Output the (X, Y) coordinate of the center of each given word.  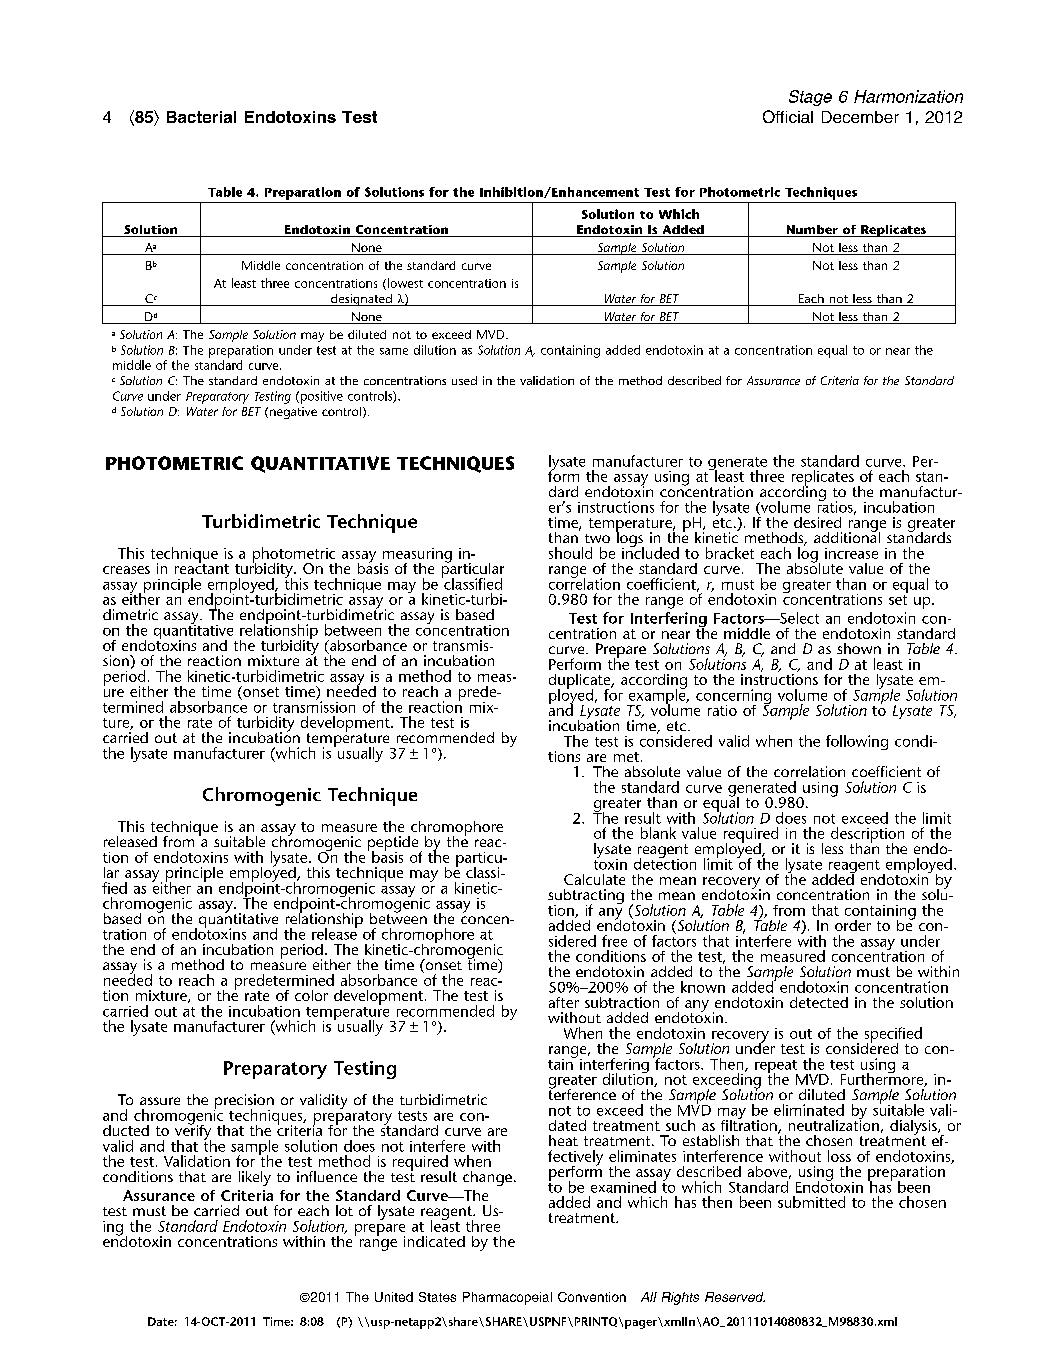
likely (255, 1178)
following (857, 742)
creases (126, 570)
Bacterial (201, 117)
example (657, 697)
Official (788, 116)
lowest (404, 284)
